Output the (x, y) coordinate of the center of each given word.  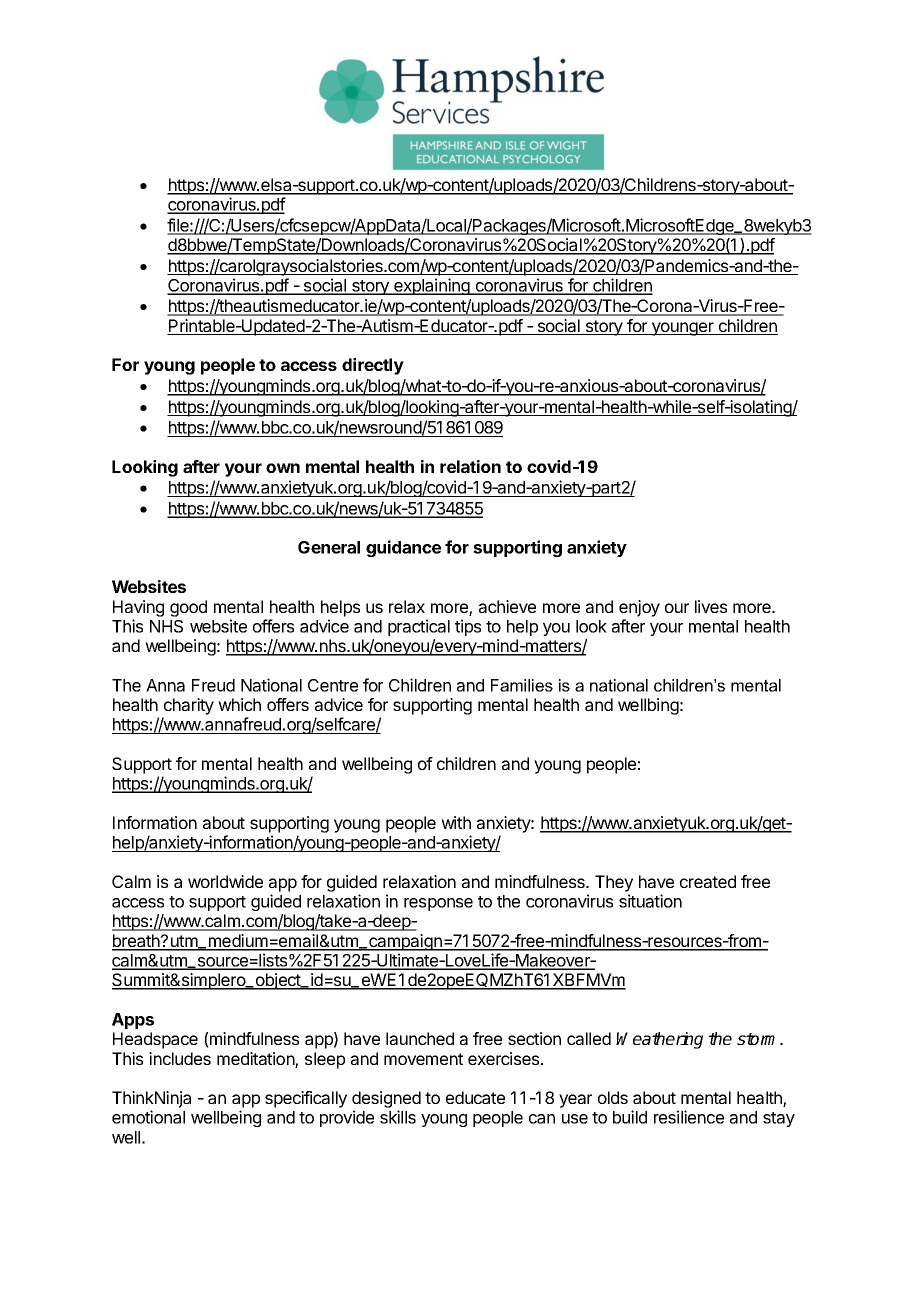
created (708, 881)
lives (711, 606)
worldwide (225, 881)
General (329, 547)
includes (180, 1058)
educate (475, 1097)
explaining (432, 286)
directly (373, 366)
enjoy (639, 608)
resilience (689, 1117)
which (239, 704)
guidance (403, 548)
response (438, 904)
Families (522, 685)
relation (470, 466)
